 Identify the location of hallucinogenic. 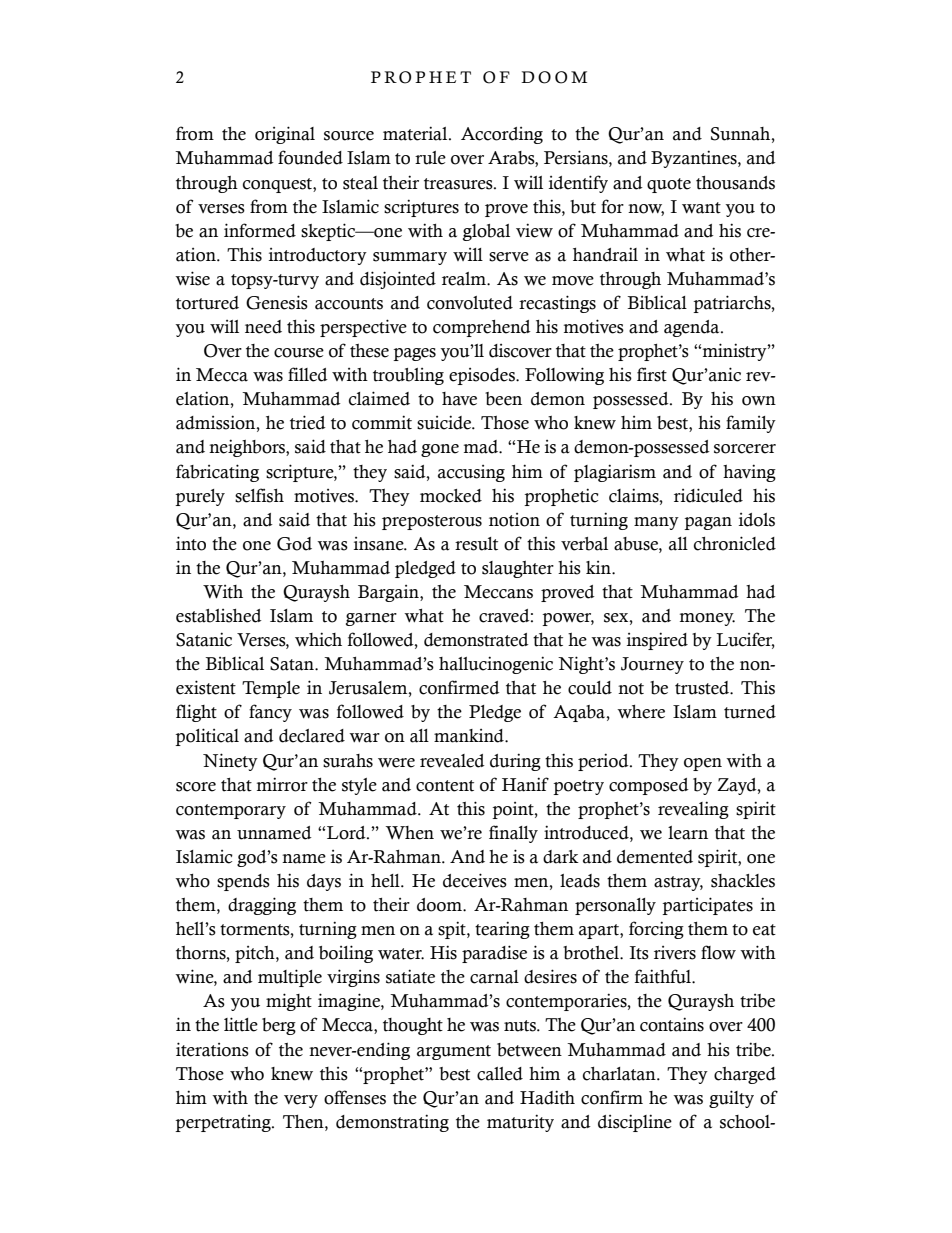
(496, 665).
